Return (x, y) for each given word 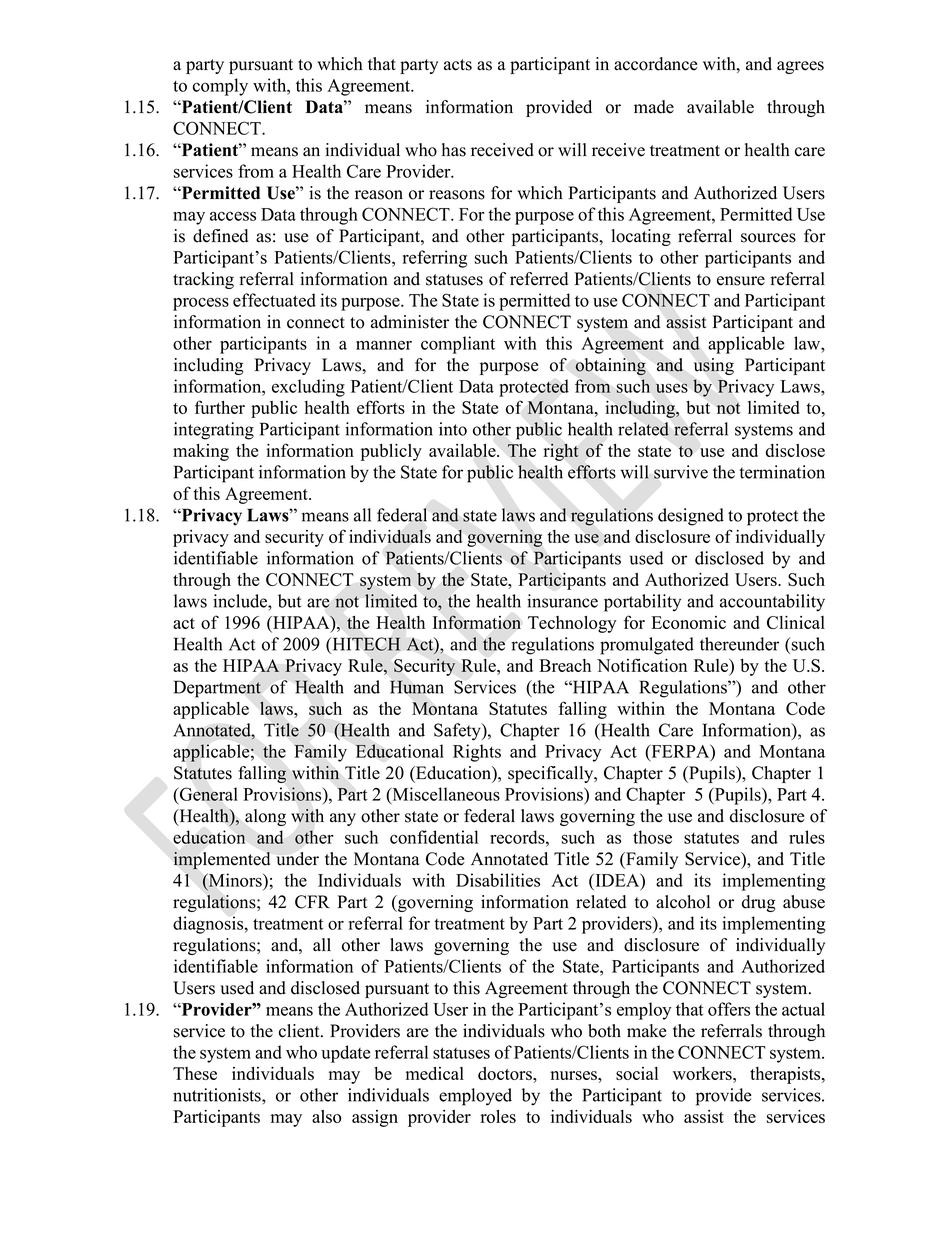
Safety (458, 732)
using (714, 366)
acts (458, 65)
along (265, 817)
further (220, 407)
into (453, 429)
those (652, 837)
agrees (800, 67)
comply (220, 87)
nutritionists (218, 1095)
